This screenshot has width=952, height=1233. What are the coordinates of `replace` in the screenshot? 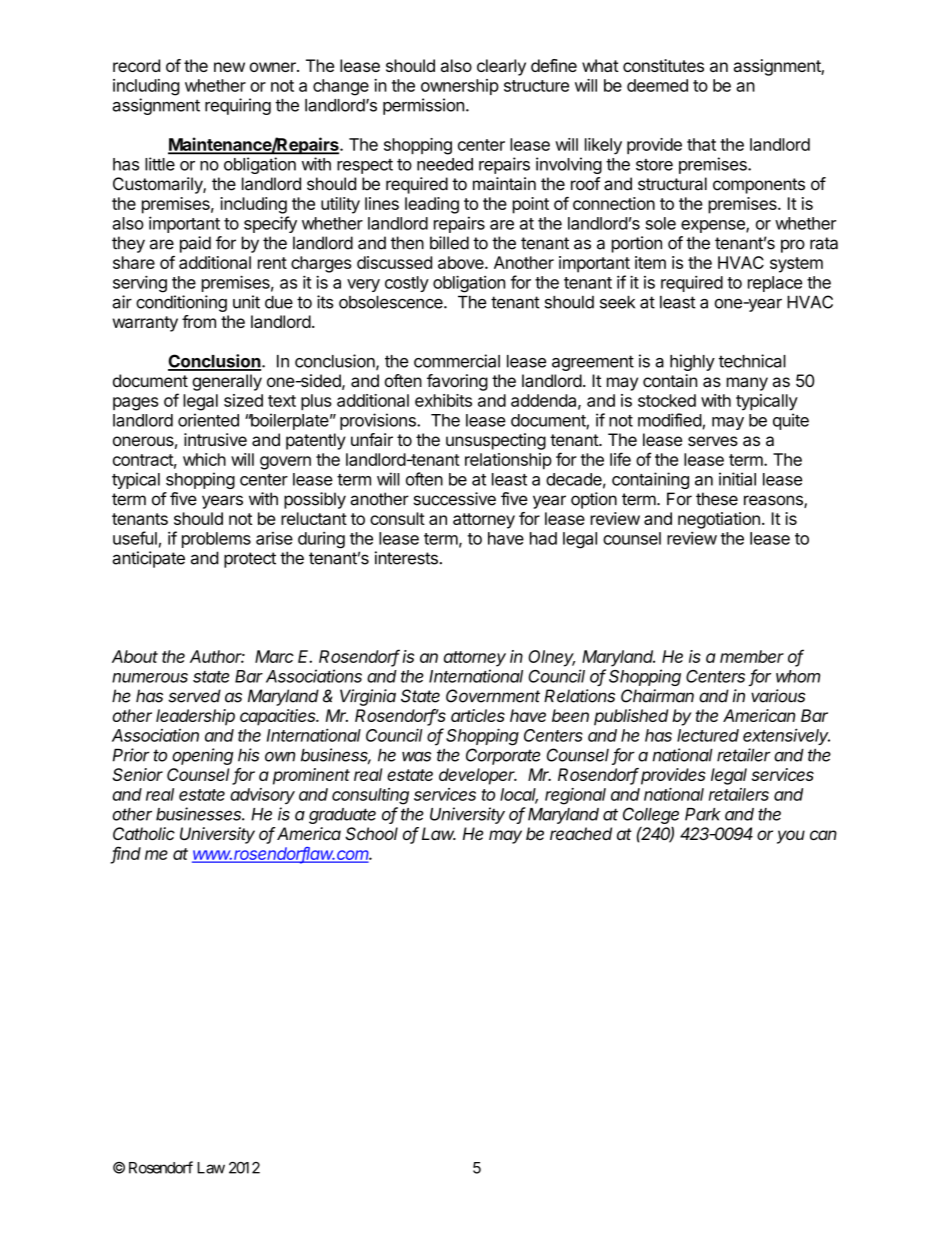 It's located at (775, 284).
